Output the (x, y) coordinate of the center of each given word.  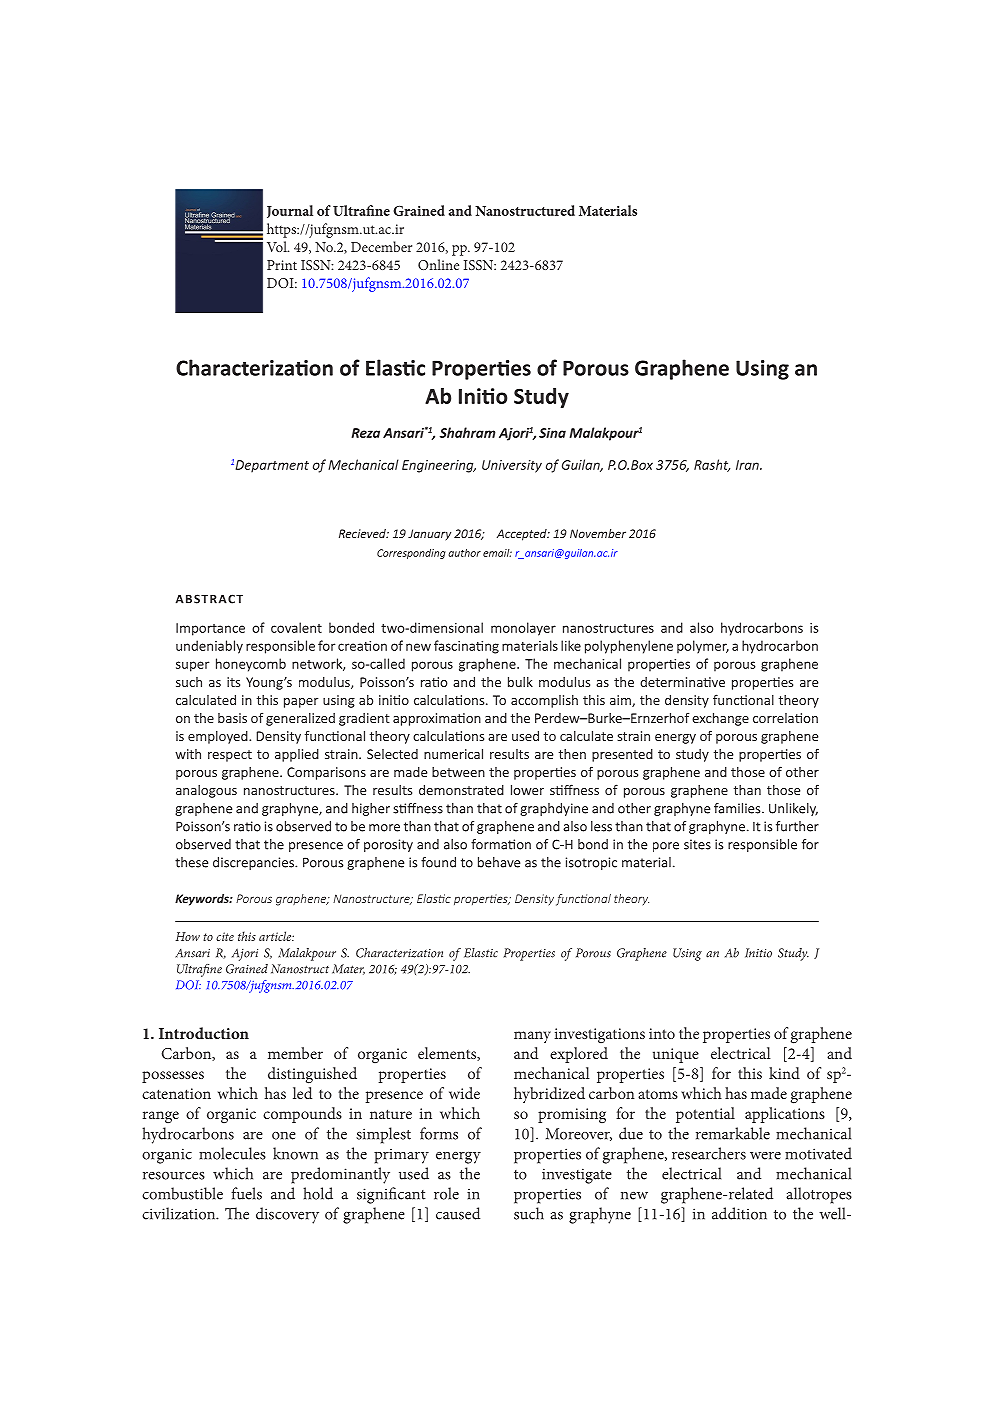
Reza (365, 433)
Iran (748, 465)
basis (232, 718)
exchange (720, 719)
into (662, 1033)
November (598, 533)
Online (438, 264)
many (532, 1037)
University (512, 466)
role (446, 1193)
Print (282, 265)
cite (225, 936)
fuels (246, 1193)
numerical (453, 754)
